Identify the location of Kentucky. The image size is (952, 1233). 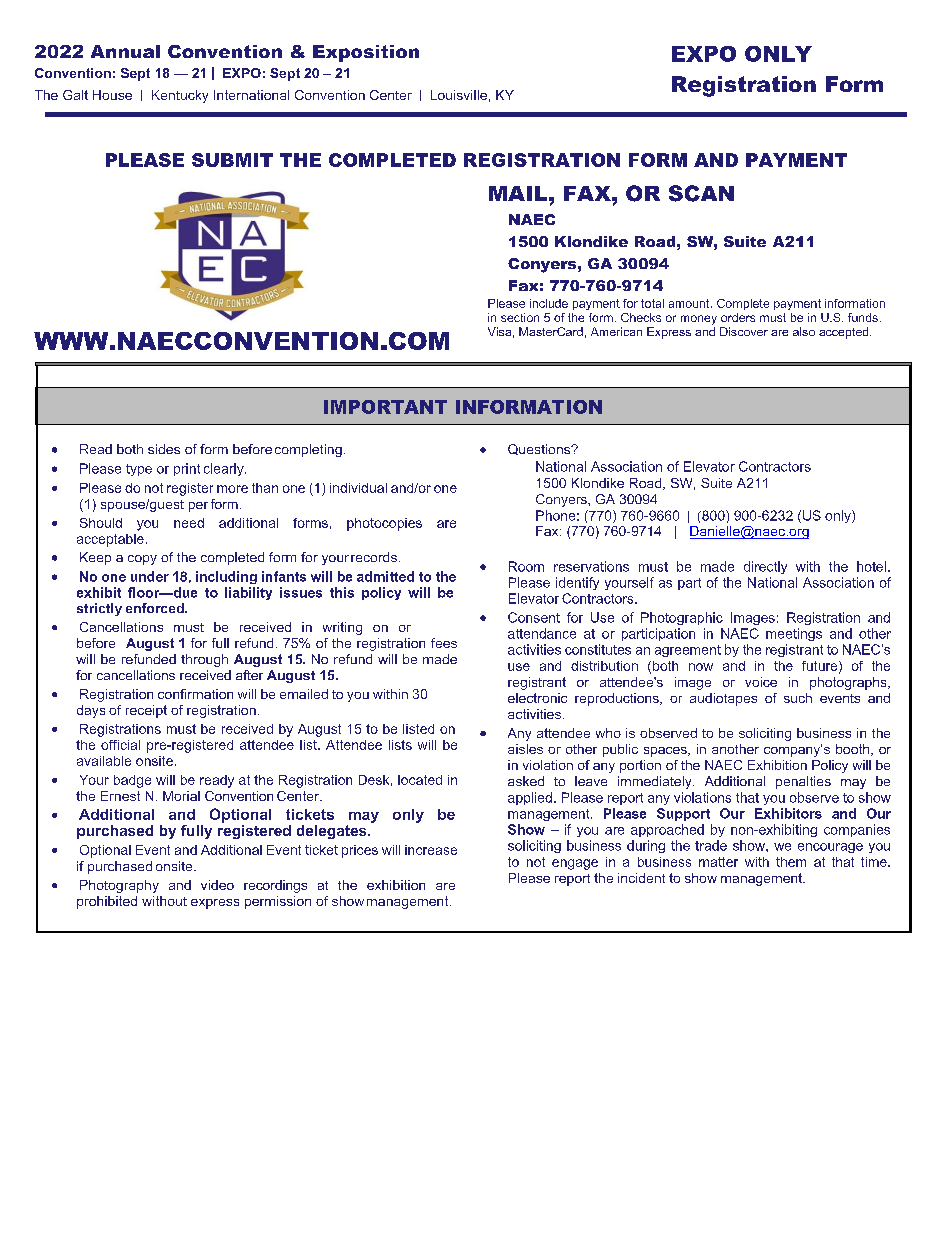
(180, 96).
